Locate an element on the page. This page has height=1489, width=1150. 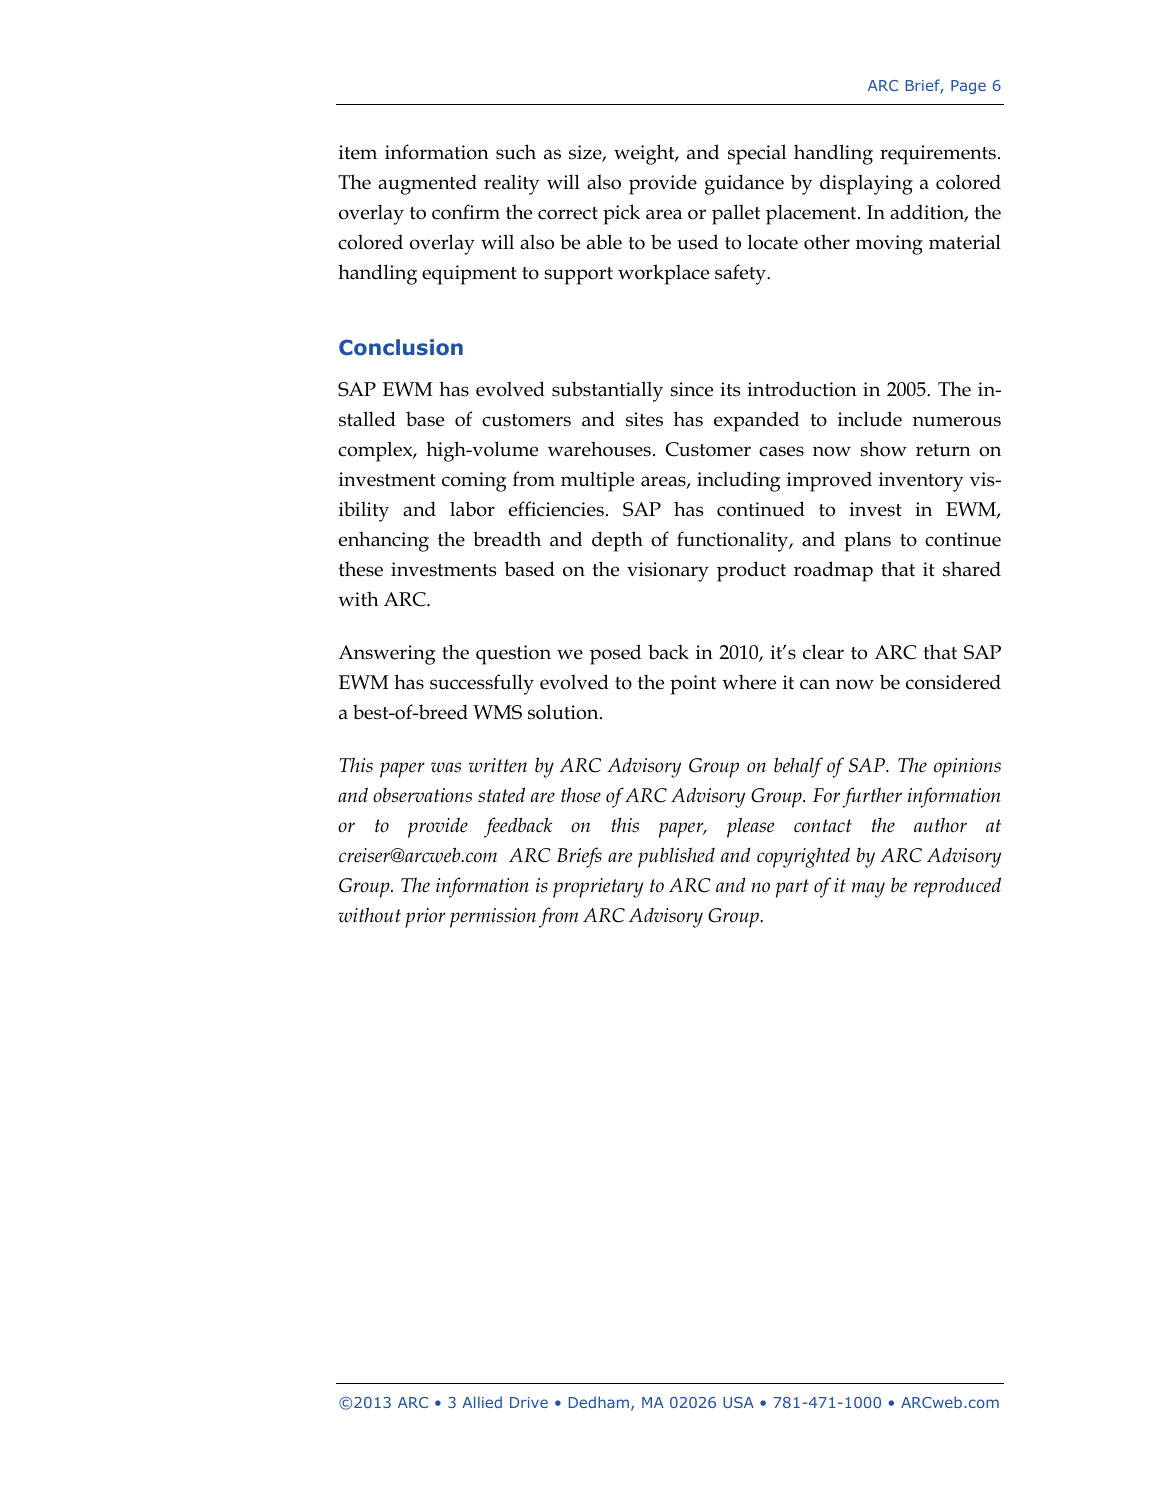
visionary is located at coordinates (668, 572).
